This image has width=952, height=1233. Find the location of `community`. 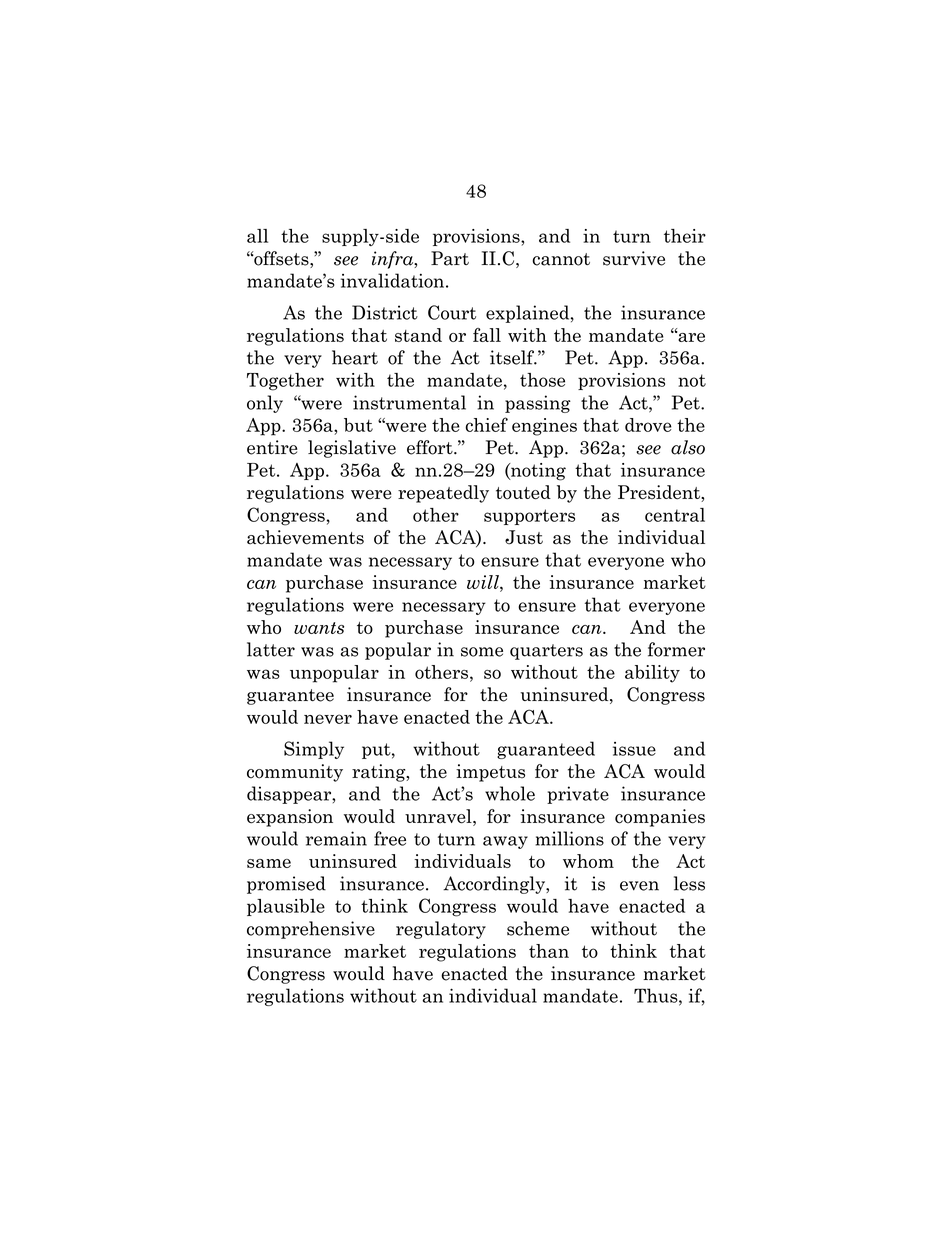

community is located at coordinates (295, 773).
